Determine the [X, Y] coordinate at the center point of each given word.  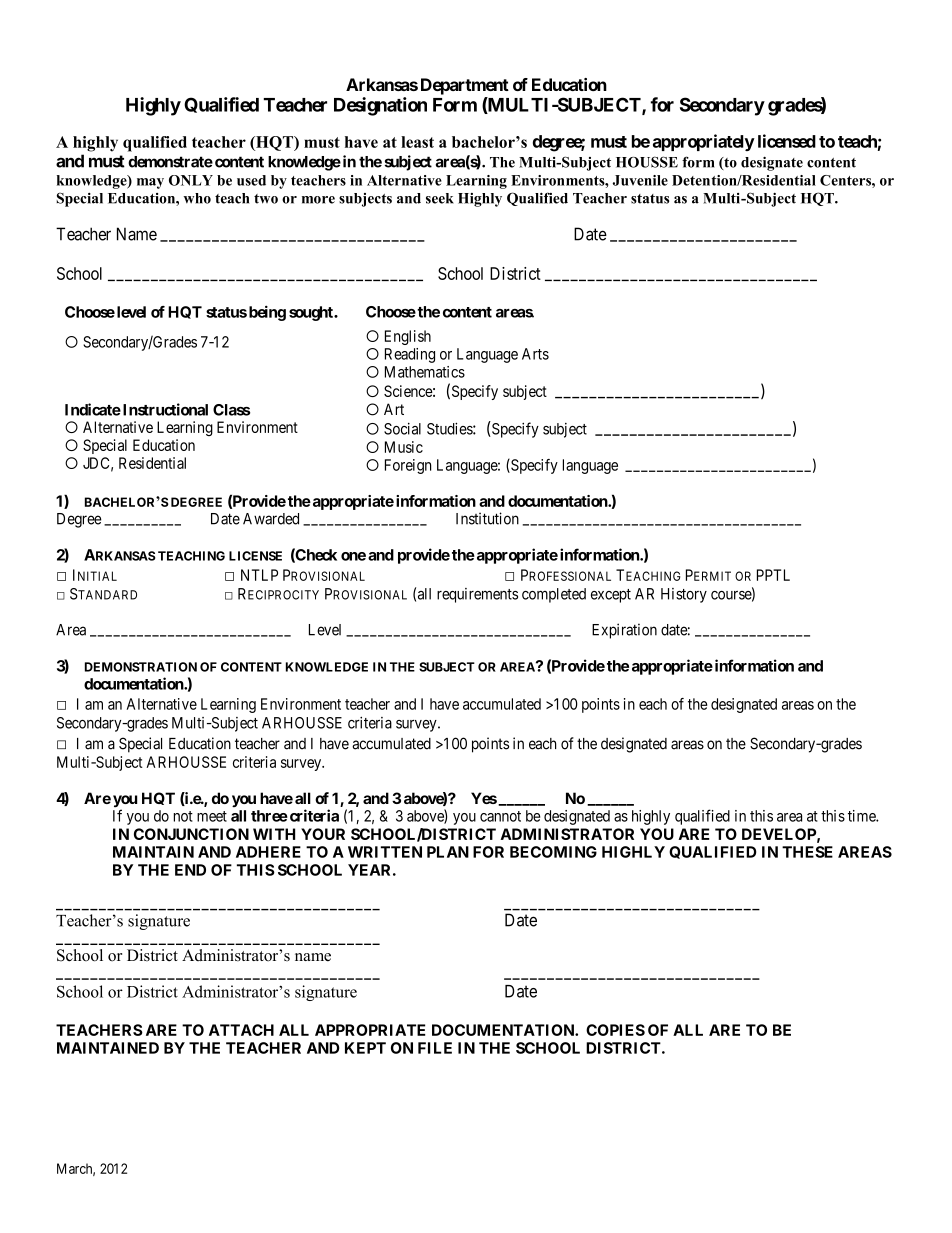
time [862, 816]
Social [402, 429]
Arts [535, 354]
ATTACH [241, 1030]
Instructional [164, 409]
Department [465, 86]
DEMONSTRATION [141, 667]
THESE [807, 852]
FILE [435, 1048]
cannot [500, 816]
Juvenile [640, 180]
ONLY [191, 180]
